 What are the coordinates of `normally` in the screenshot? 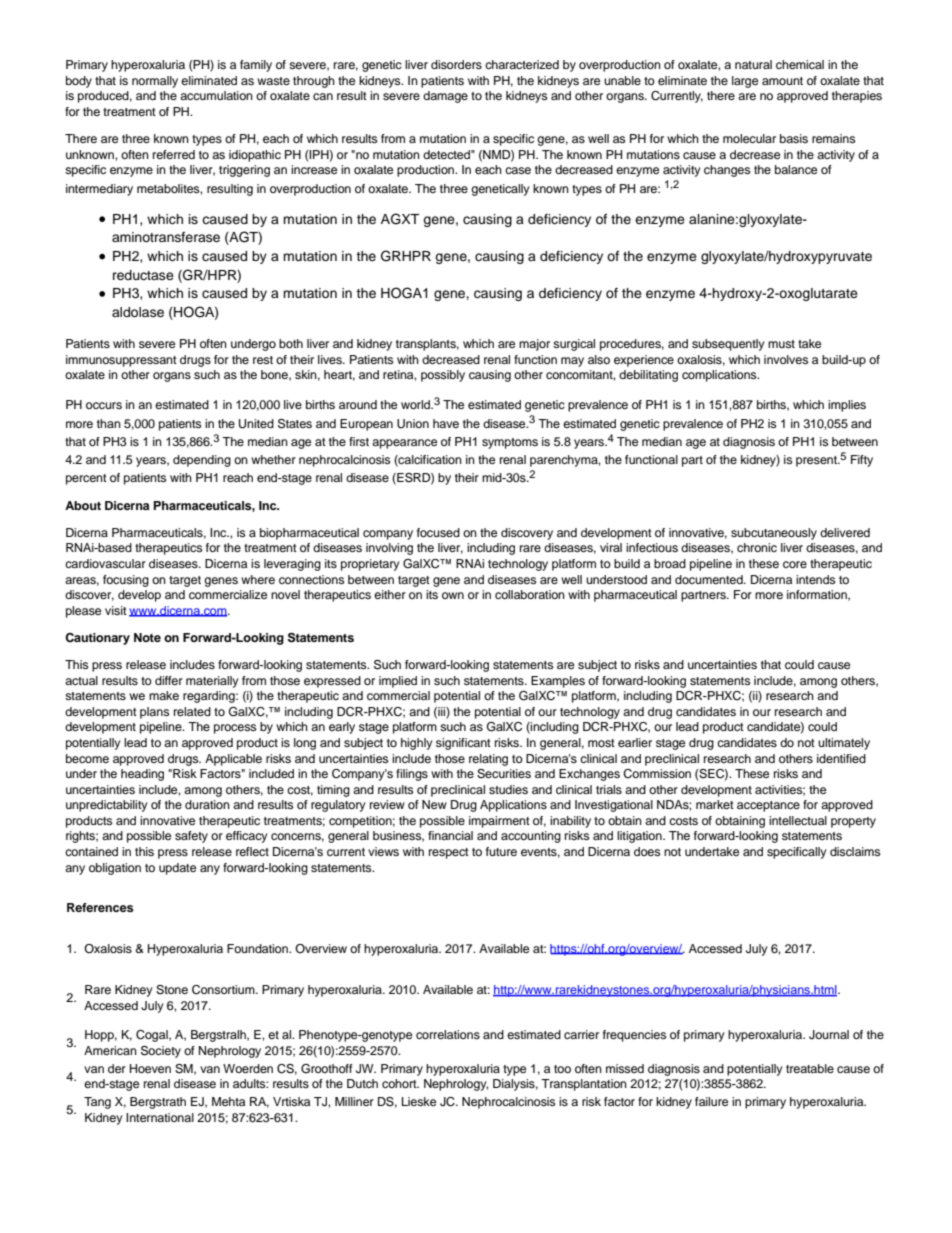 It's located at (155, 82).
